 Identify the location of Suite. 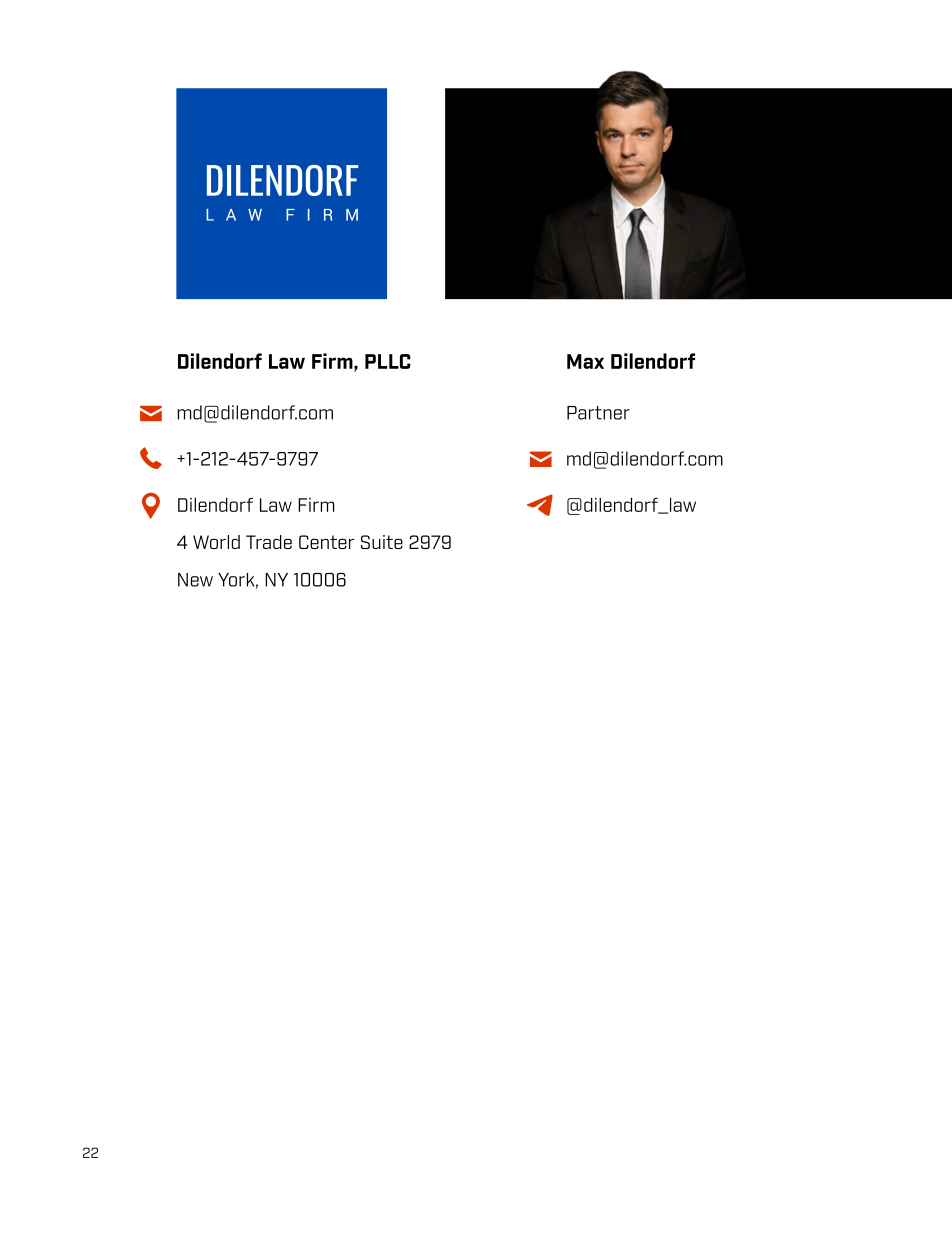
(382, 542).
